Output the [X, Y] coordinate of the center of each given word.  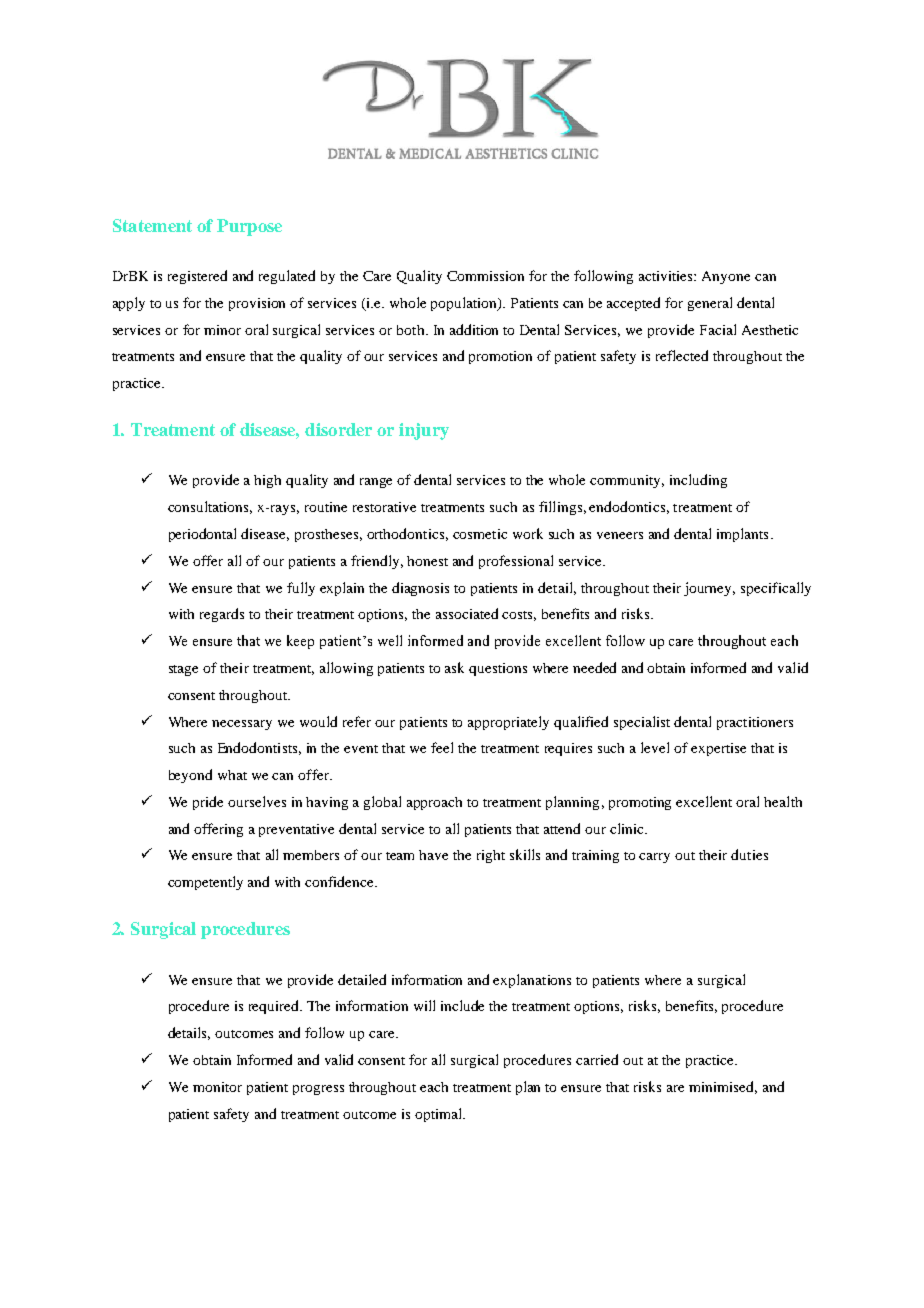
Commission [485, 276]
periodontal [202, 535]
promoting [640, 803]
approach [434, 803]
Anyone [726, 277]
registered [197, 277]
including [698, 481]
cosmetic [480, 534]
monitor [217, 1087]
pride [208, 803]
